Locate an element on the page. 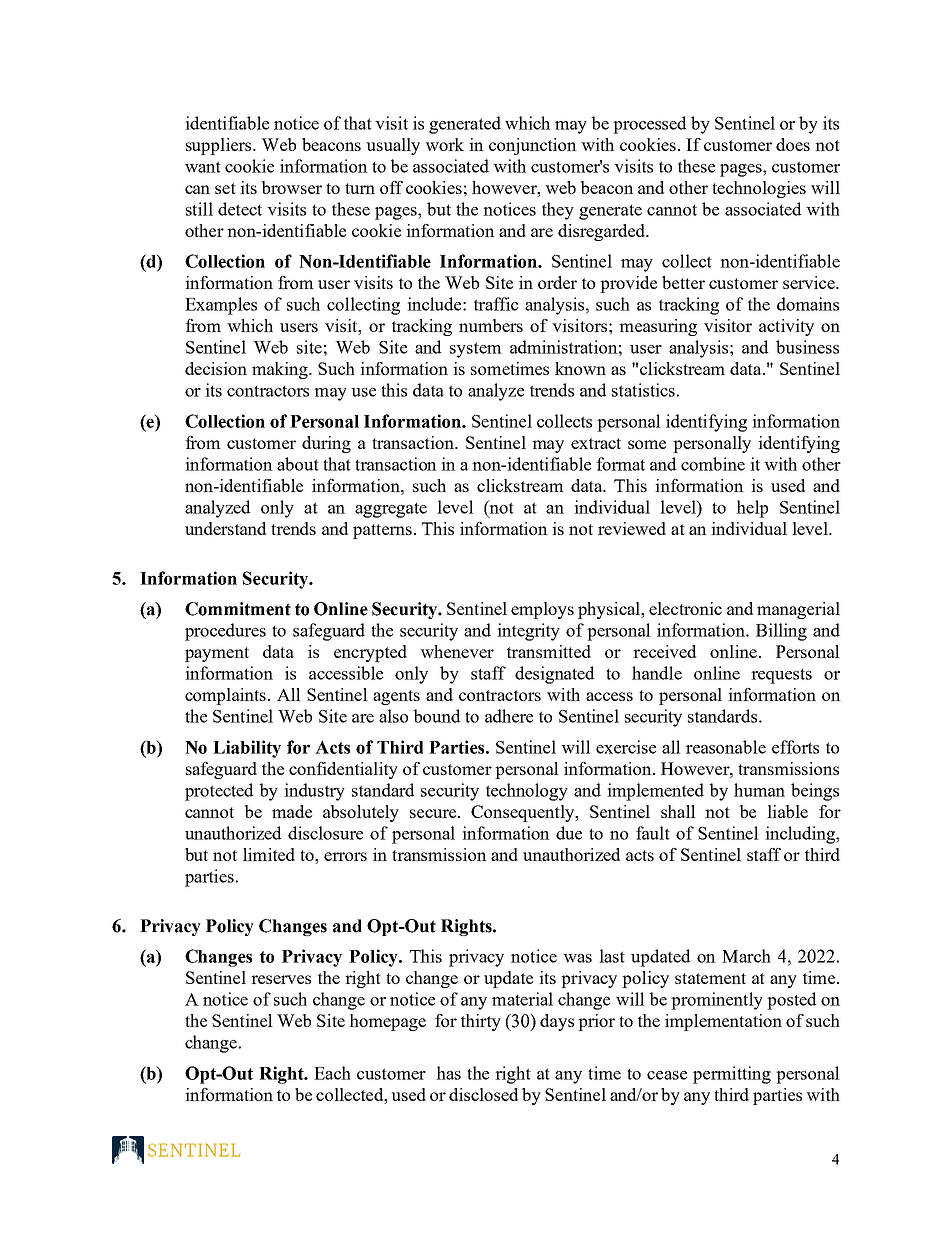  disclosed is located at coordinates (483, 1094).
